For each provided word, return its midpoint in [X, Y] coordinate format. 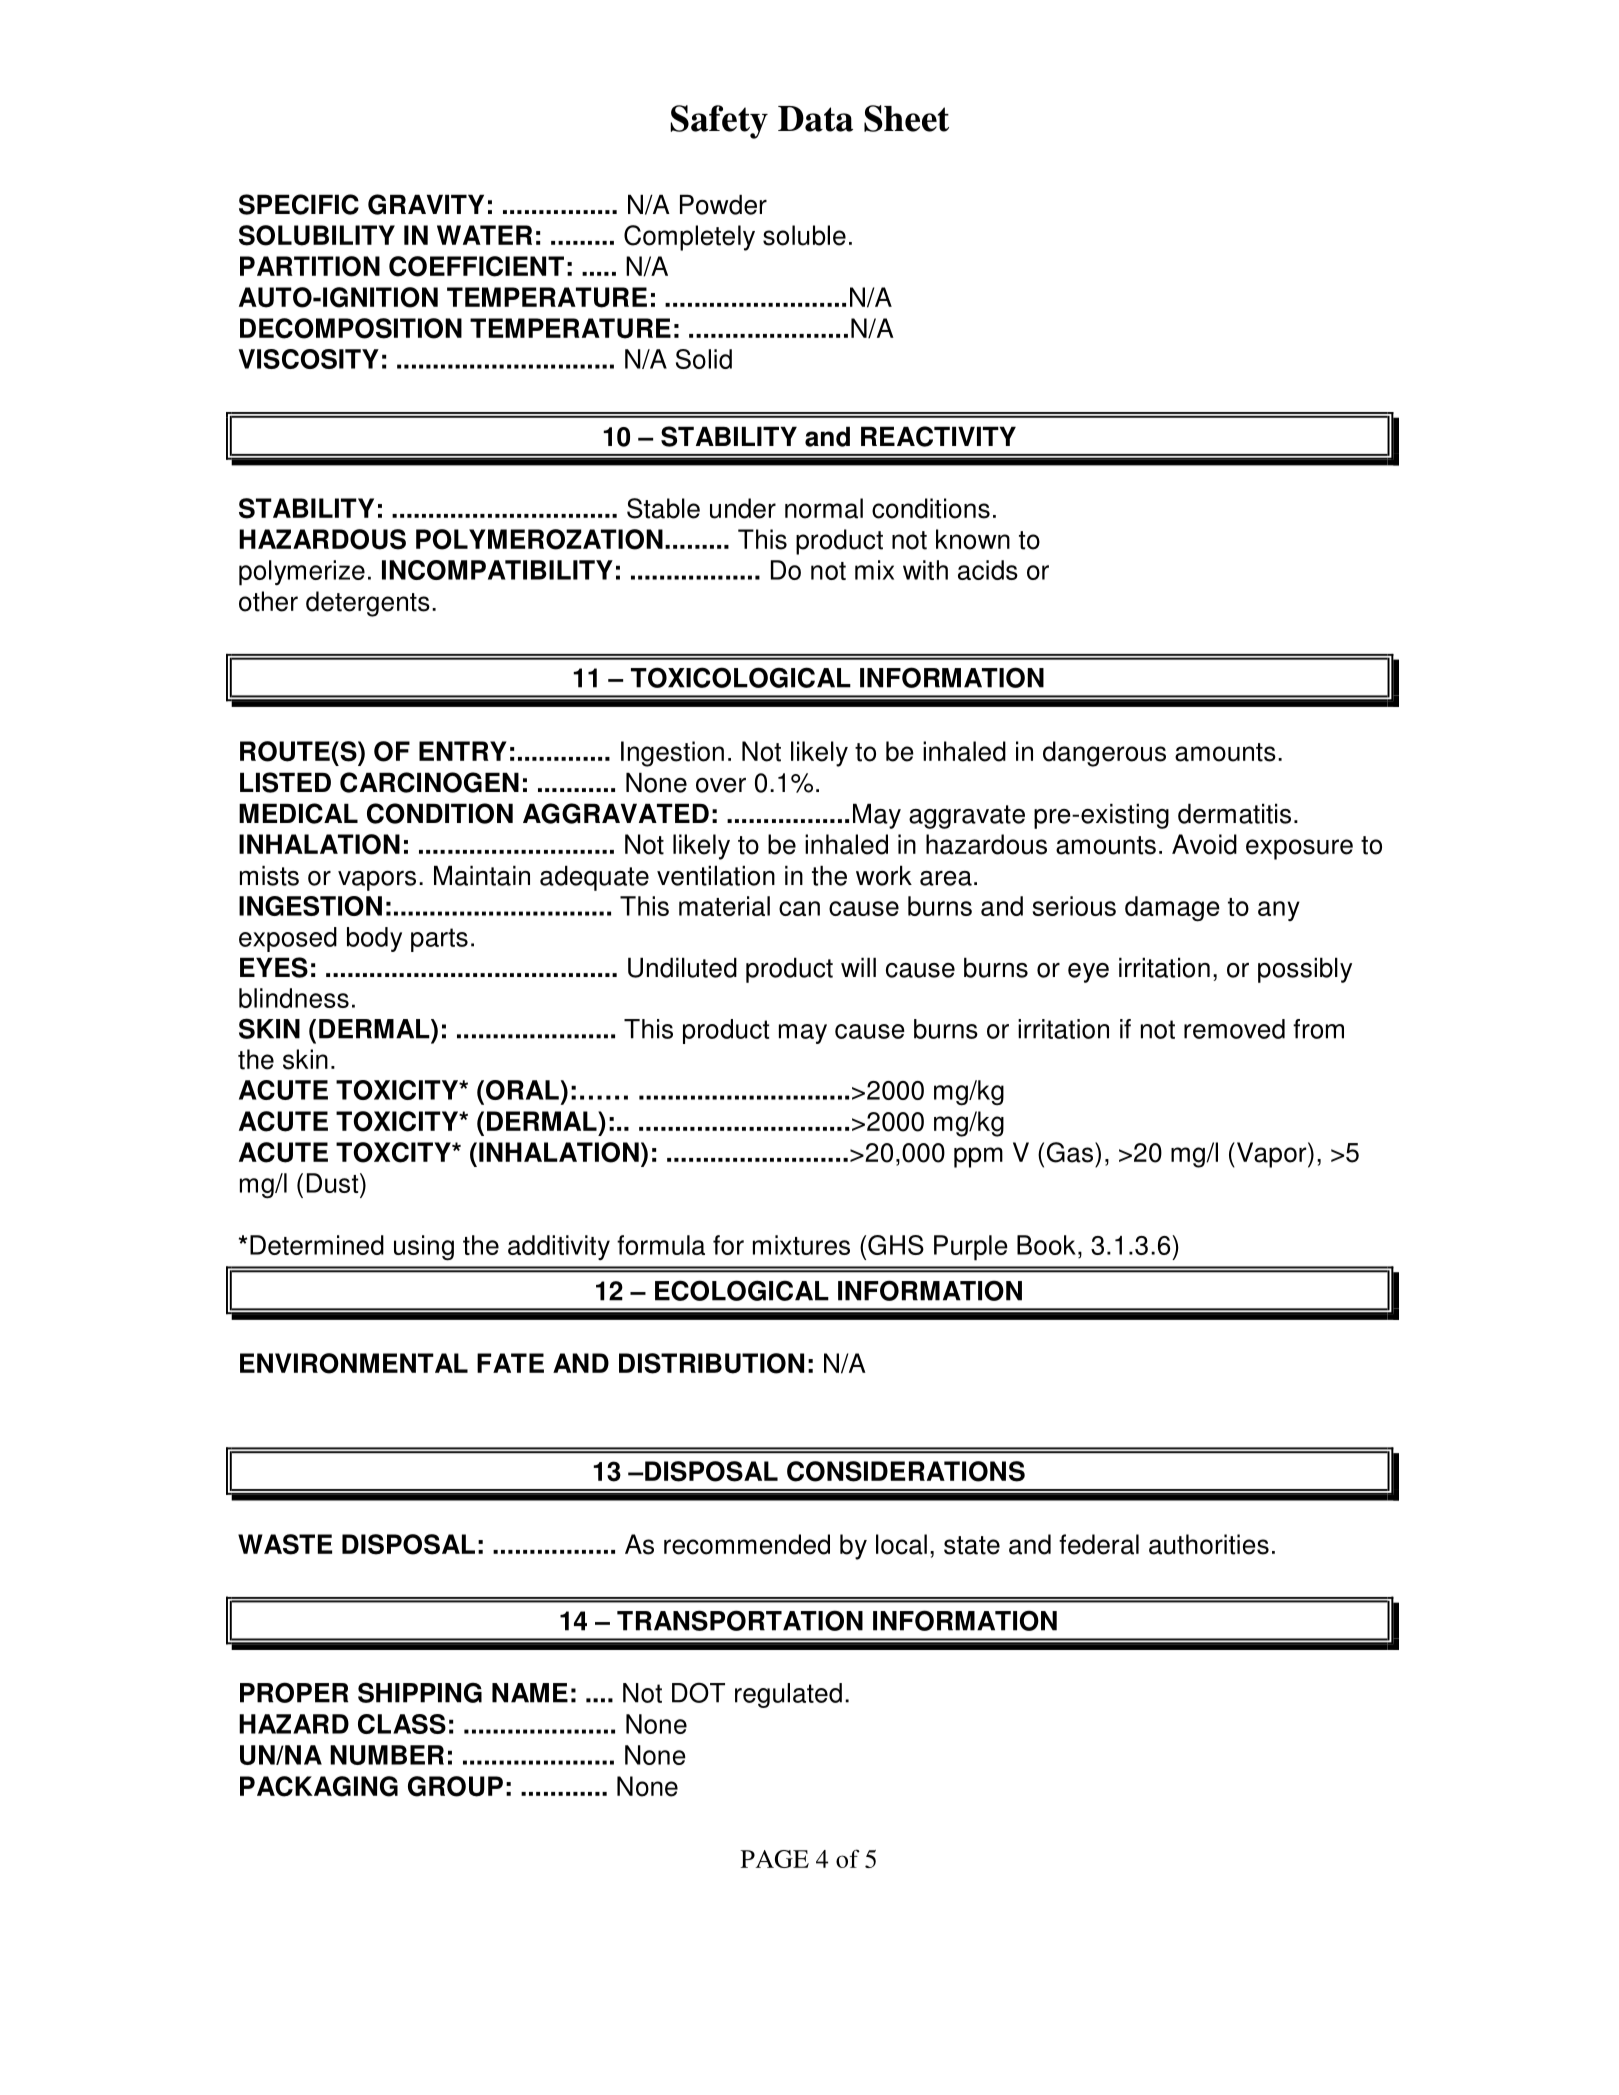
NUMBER [387, 1755]
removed [1234, 1029]
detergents [368, 604]
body [374, 939]
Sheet [906, 118]
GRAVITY [426, 204]
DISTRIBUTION [711, 1363]
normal [824, 508]
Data [815, 119]
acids [988, 570]
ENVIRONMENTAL [354, 1363]
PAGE [775, 1859]
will [858, 967]
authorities [1209, 1544]
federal [1099, 1544]
